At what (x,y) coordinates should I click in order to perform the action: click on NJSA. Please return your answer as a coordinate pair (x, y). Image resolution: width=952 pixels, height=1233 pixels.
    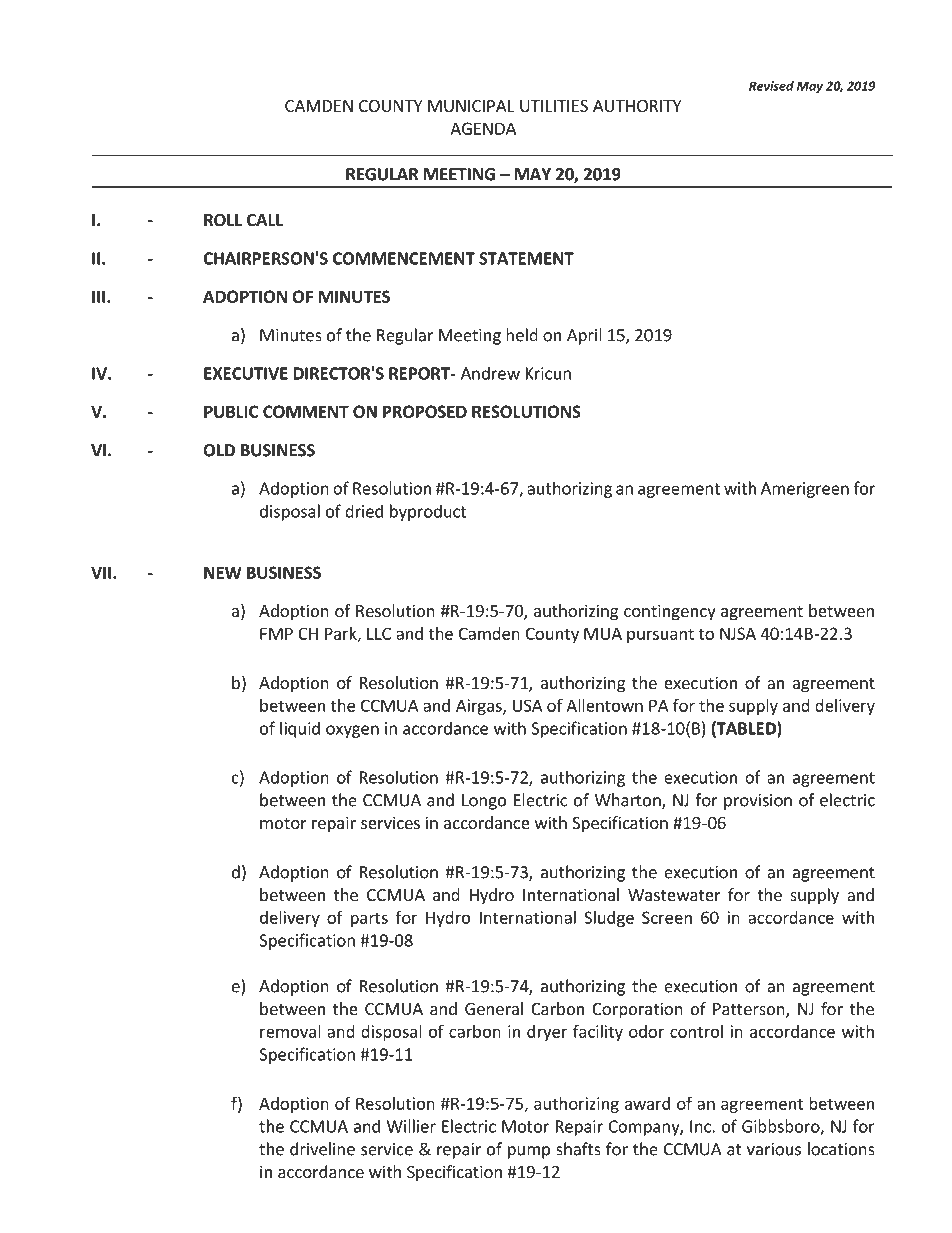
    Looking at the image, I should click on (738, 633).
